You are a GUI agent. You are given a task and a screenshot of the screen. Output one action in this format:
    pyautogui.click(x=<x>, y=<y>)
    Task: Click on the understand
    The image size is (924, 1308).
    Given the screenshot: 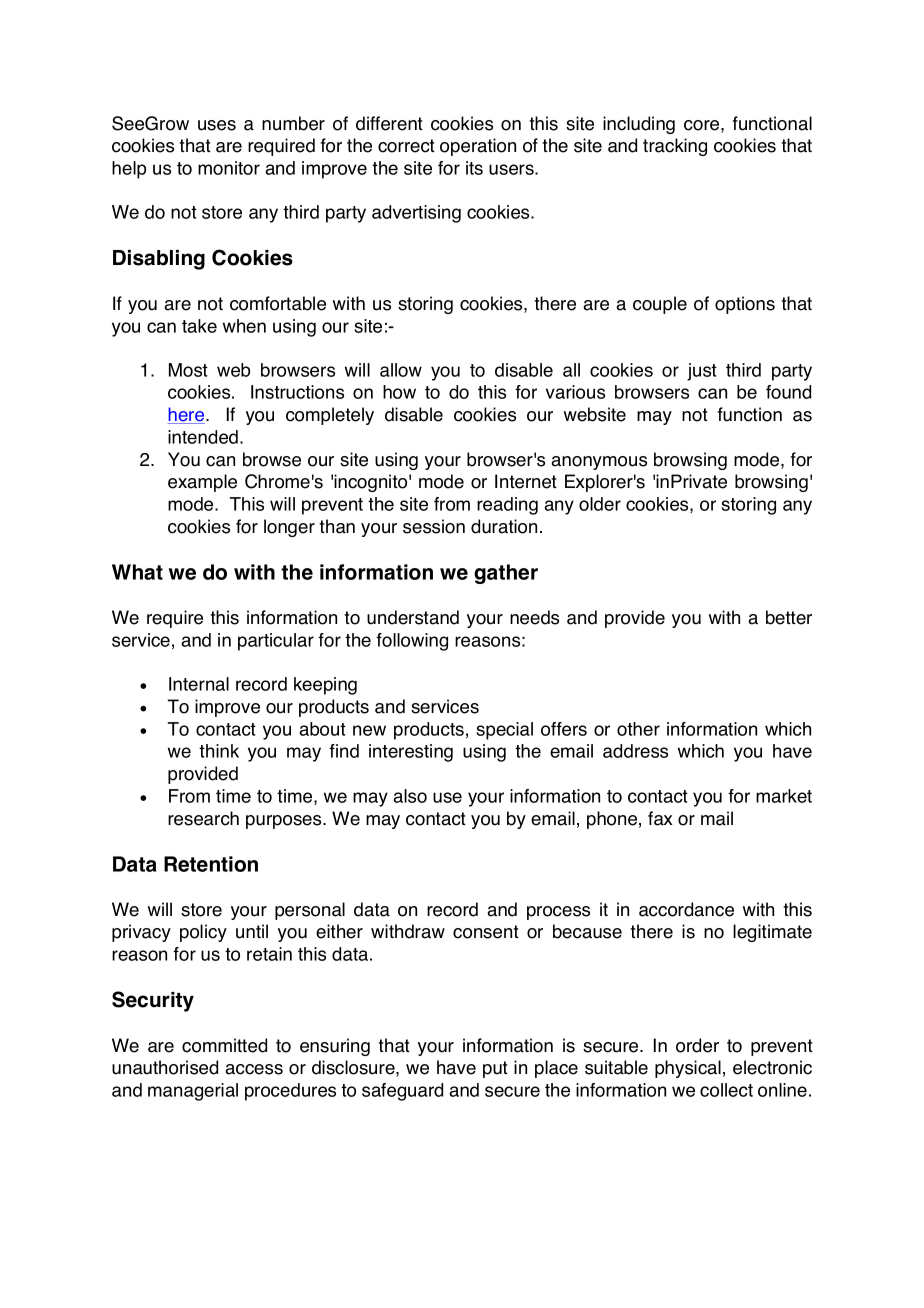 What is the action you would take?
    pyautogui.click(x=413, y=617)
